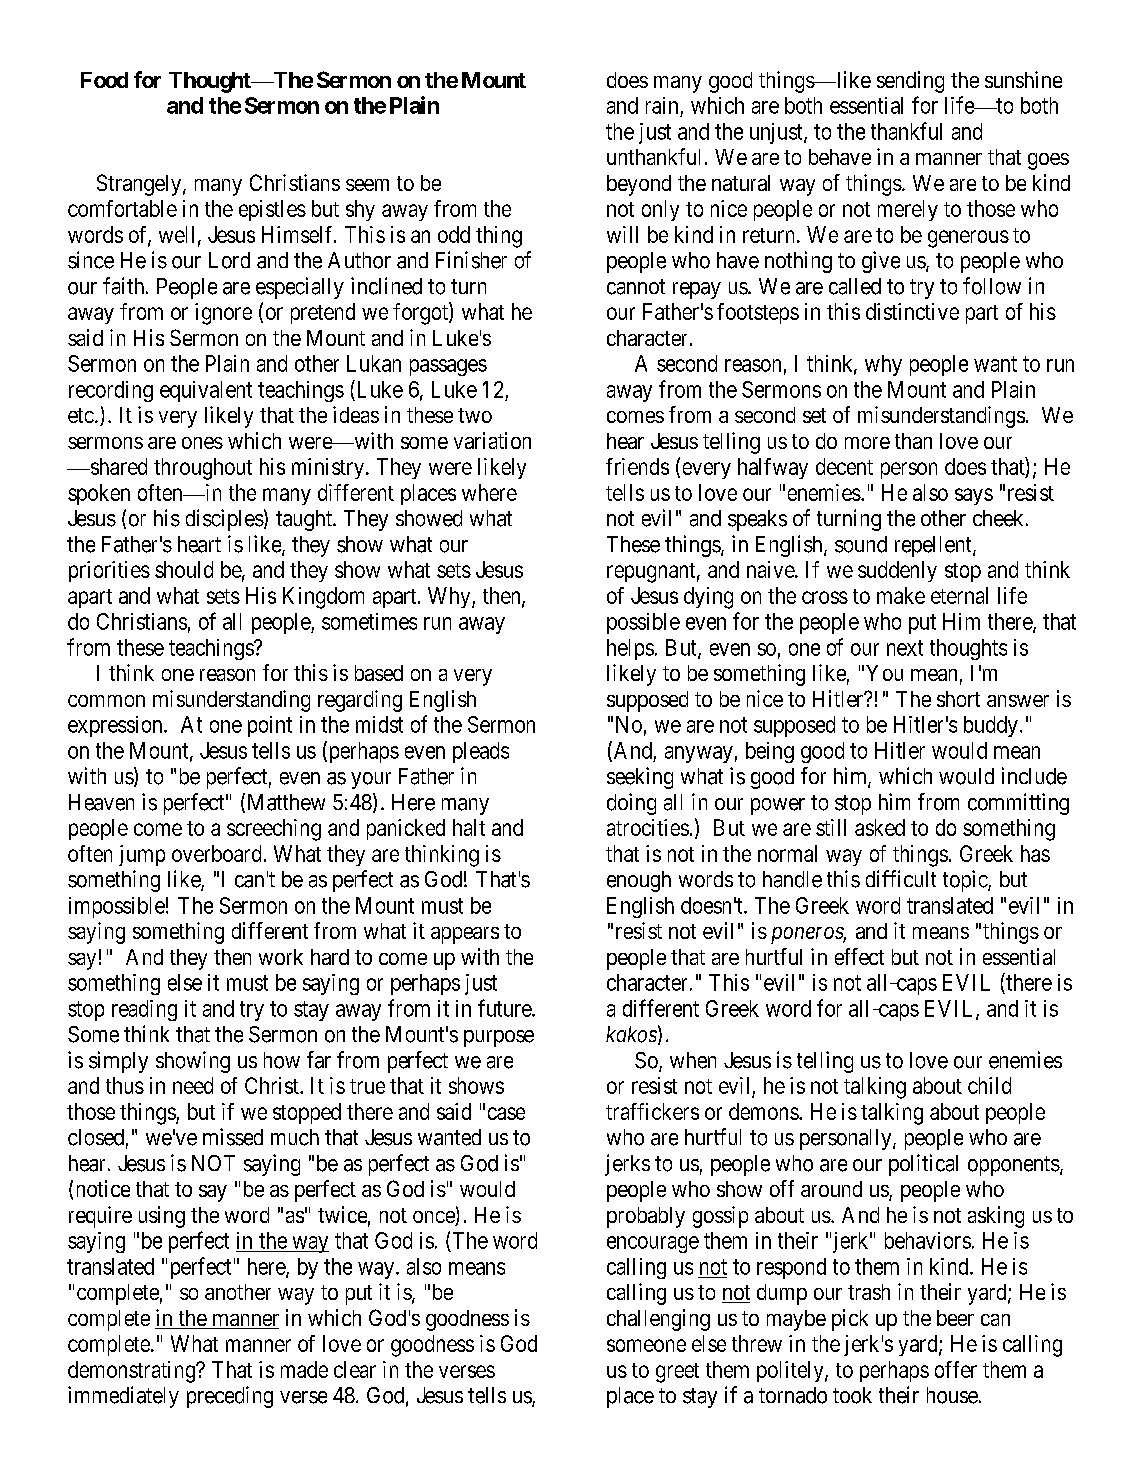 The image size is (1144, 1480). I want to click on sending, so click(910, 82).
